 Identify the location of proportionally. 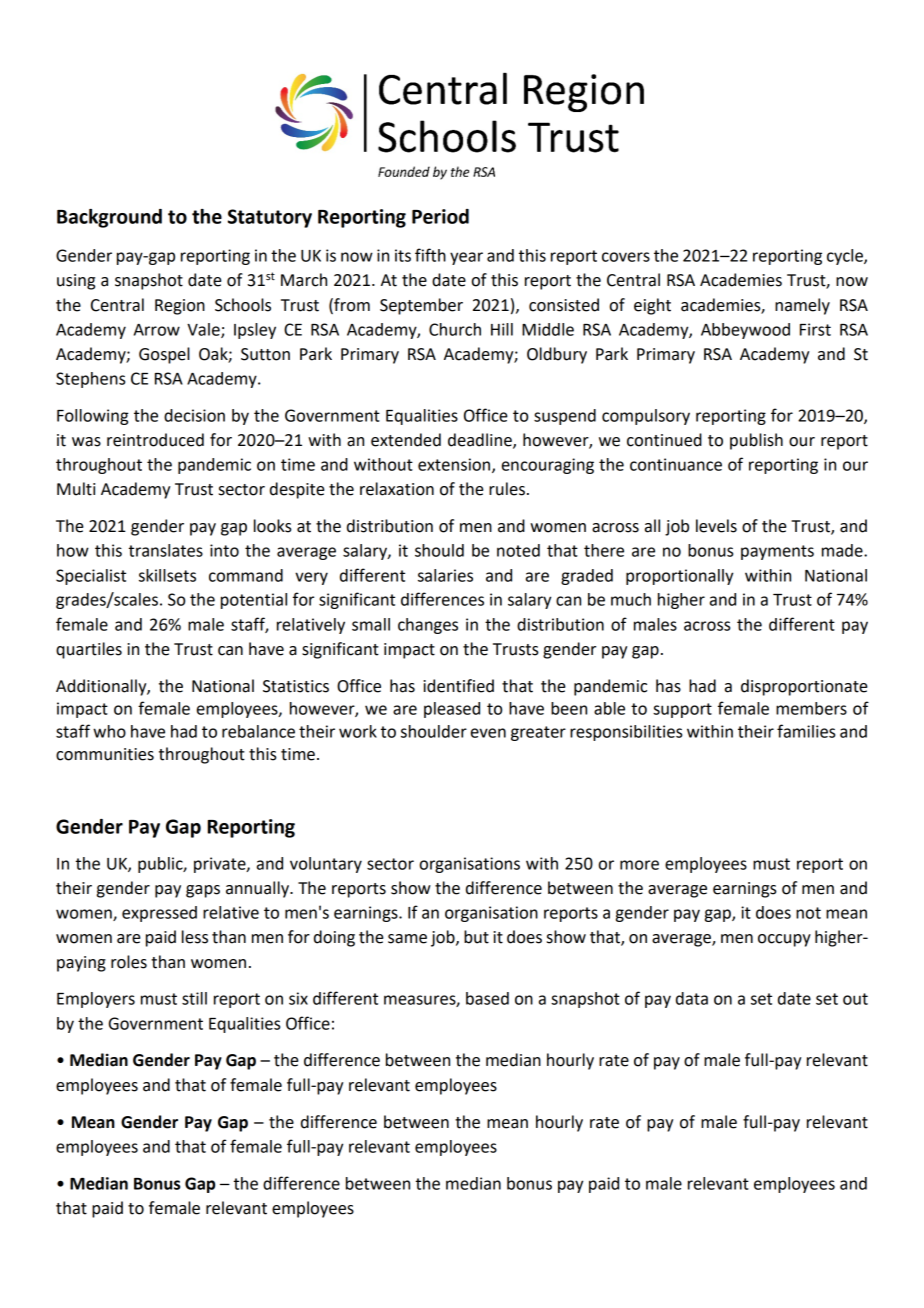
(679, 577).
